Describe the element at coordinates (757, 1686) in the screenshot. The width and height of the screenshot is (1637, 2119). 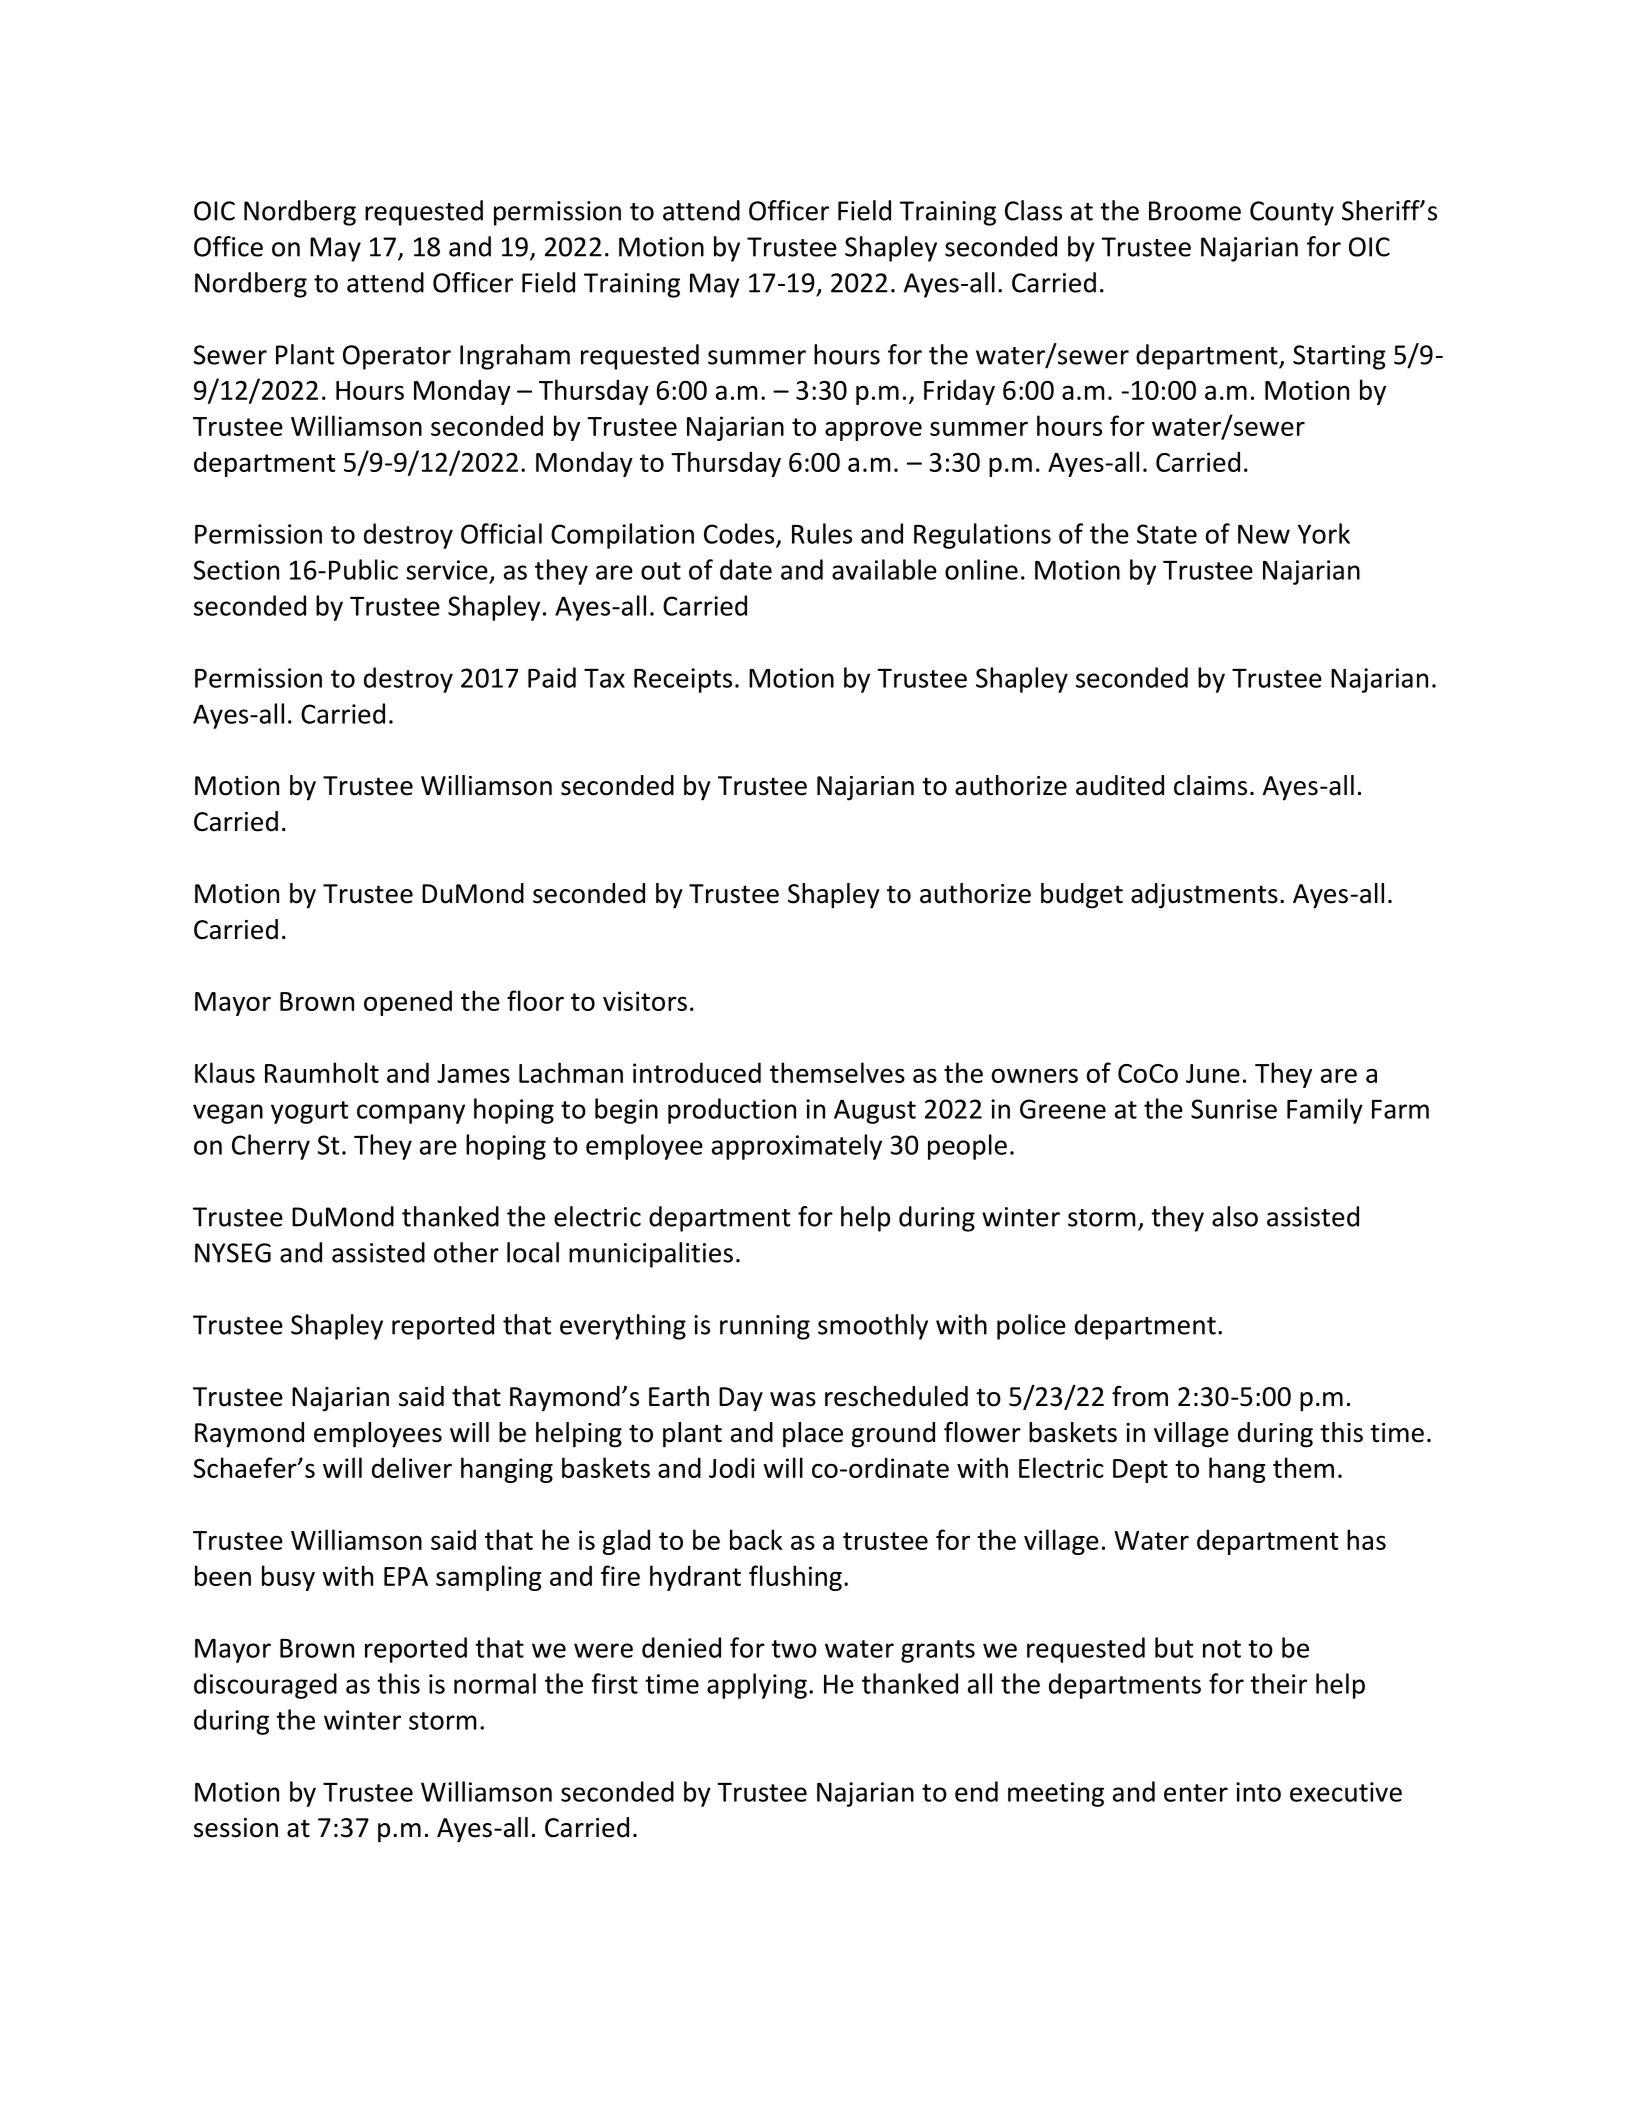
I see `applying` at that location.
